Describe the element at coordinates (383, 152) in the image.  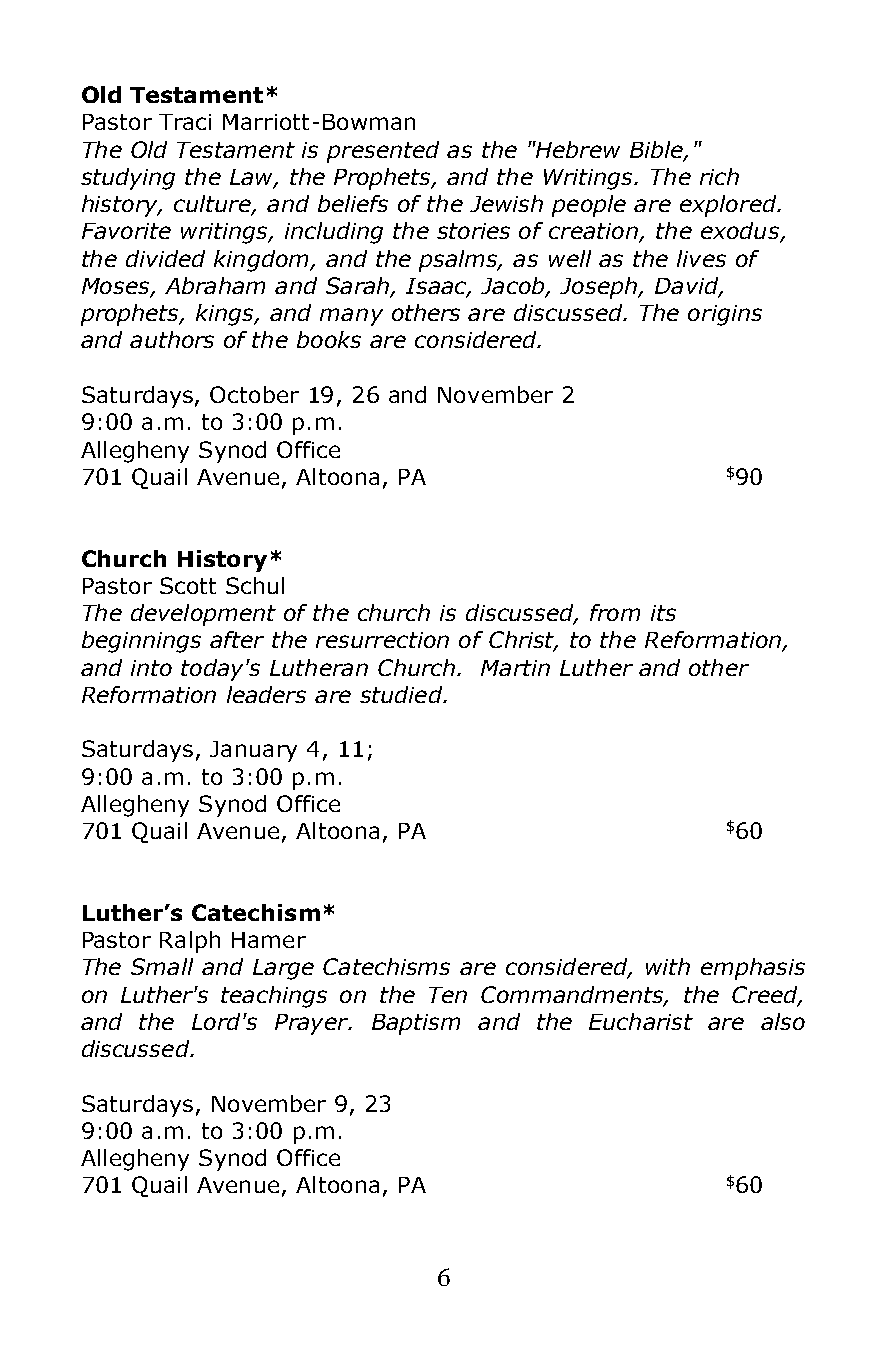
I see `presented` at that location.
